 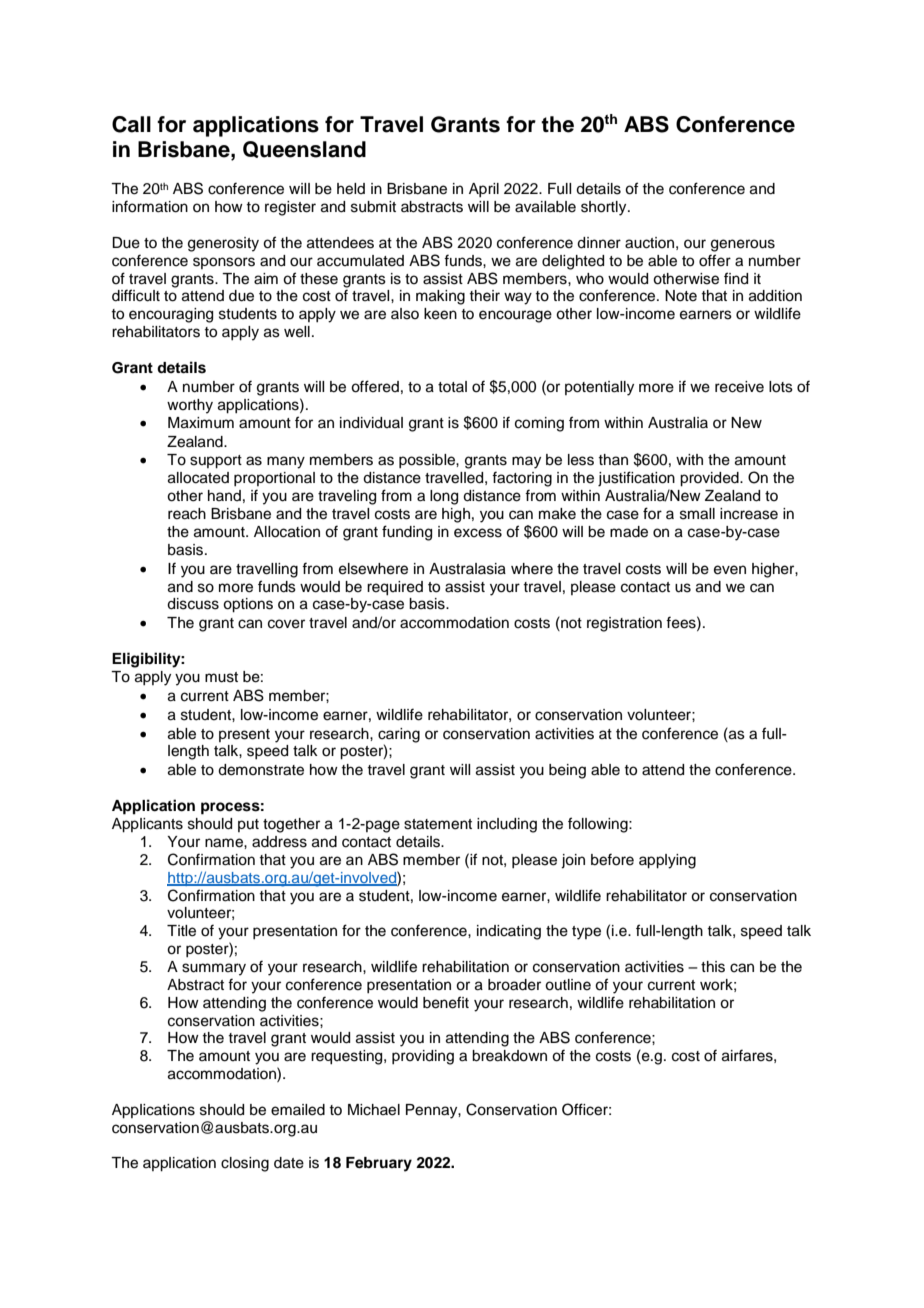 I want to click on long, so click(x=444, y=497).
